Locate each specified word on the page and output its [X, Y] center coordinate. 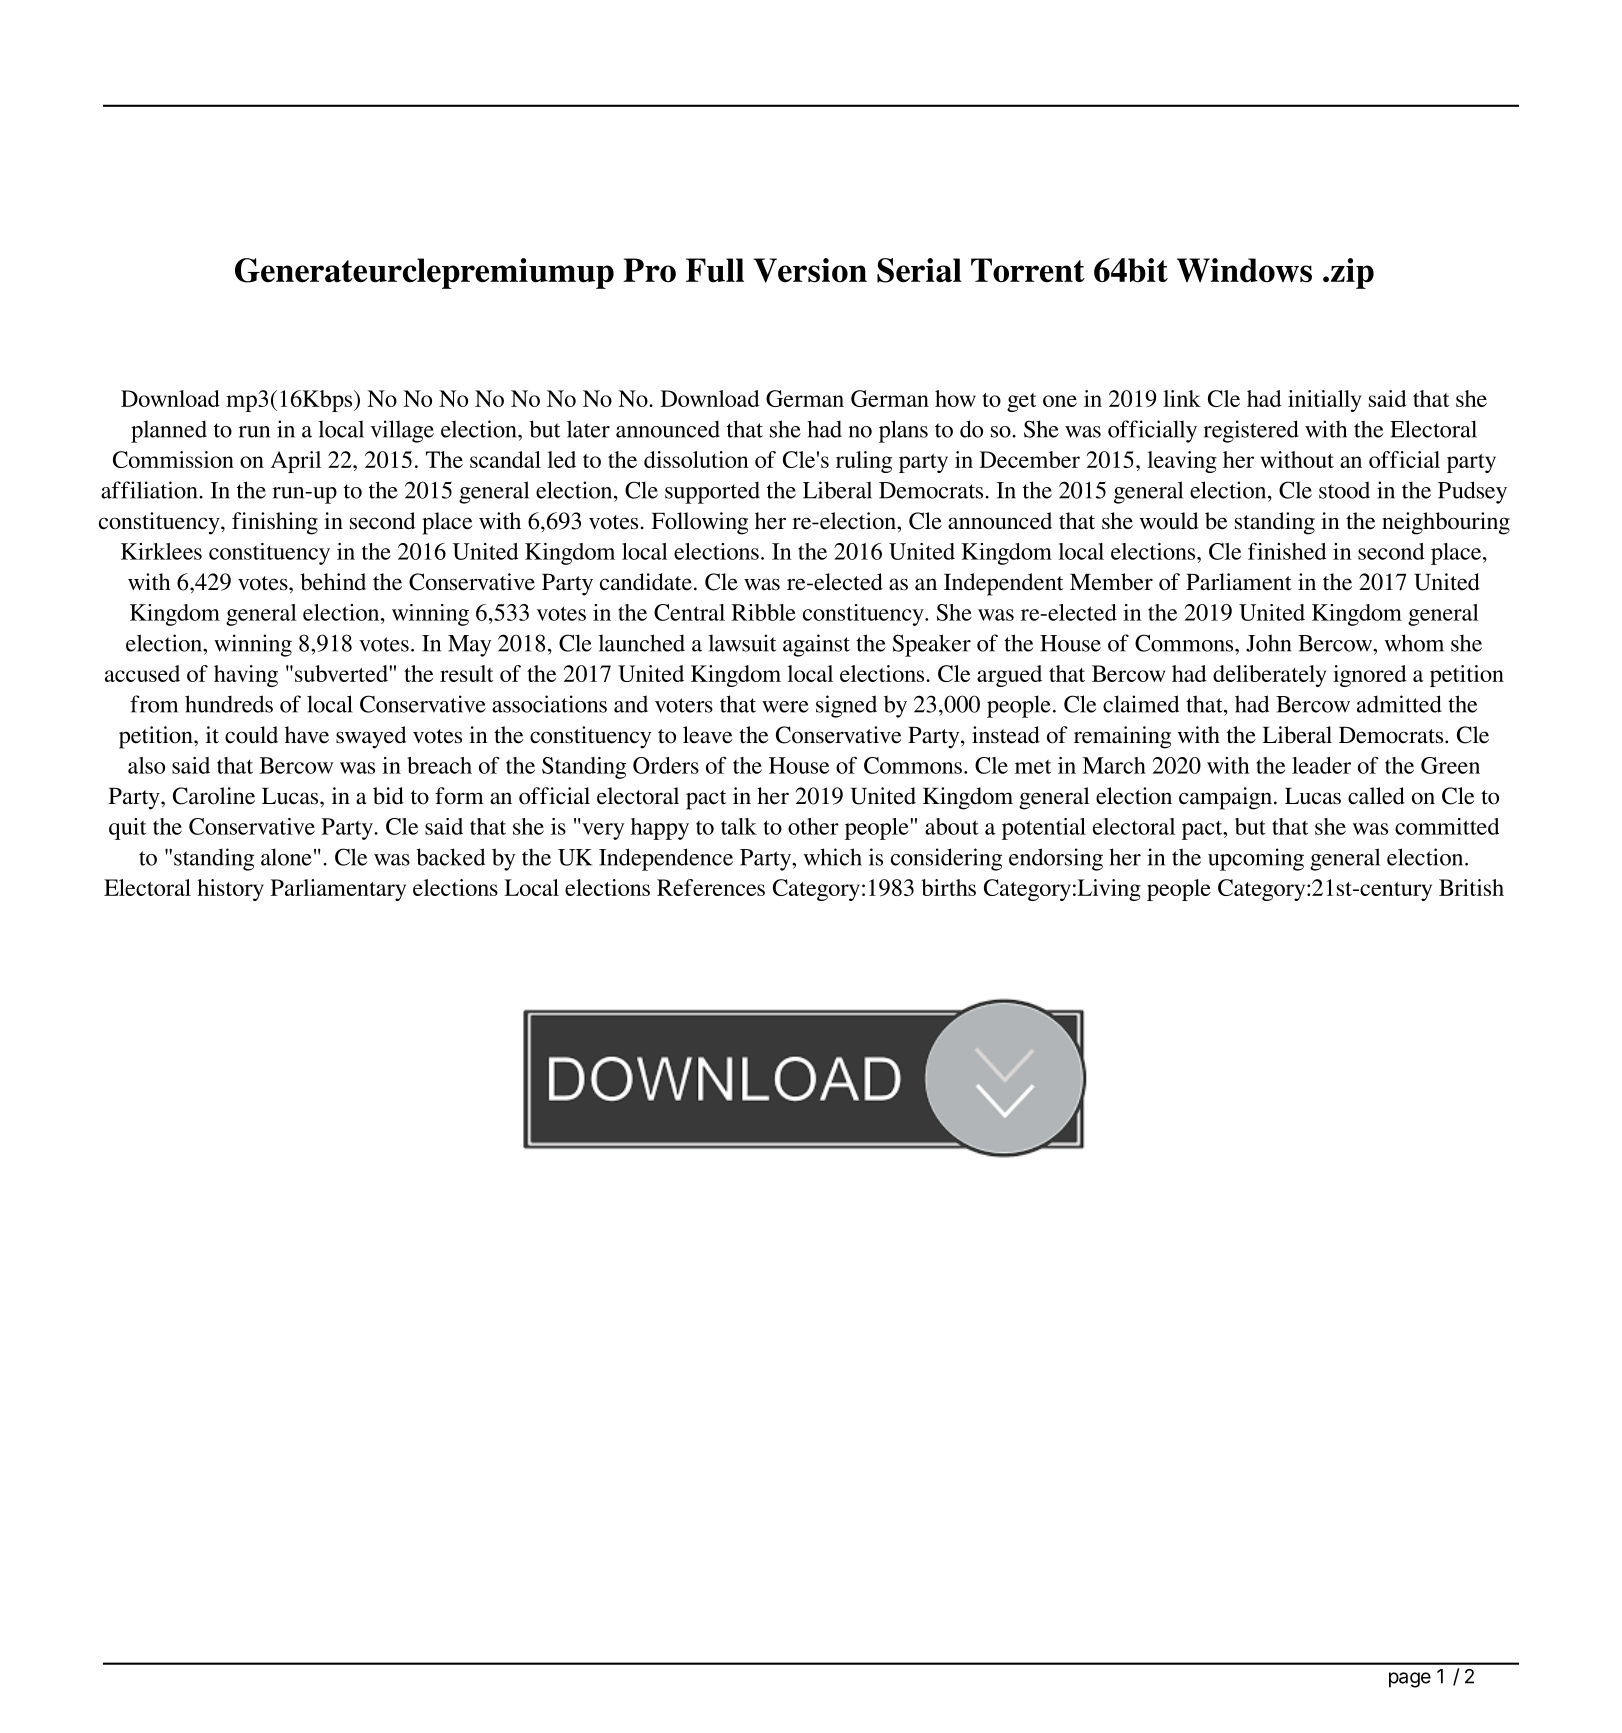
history [230, 890]
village [402, 431]
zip [1352, 273]
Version [810, 270]
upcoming [1256, 859]
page [1410, 1680]
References [711, 887]
